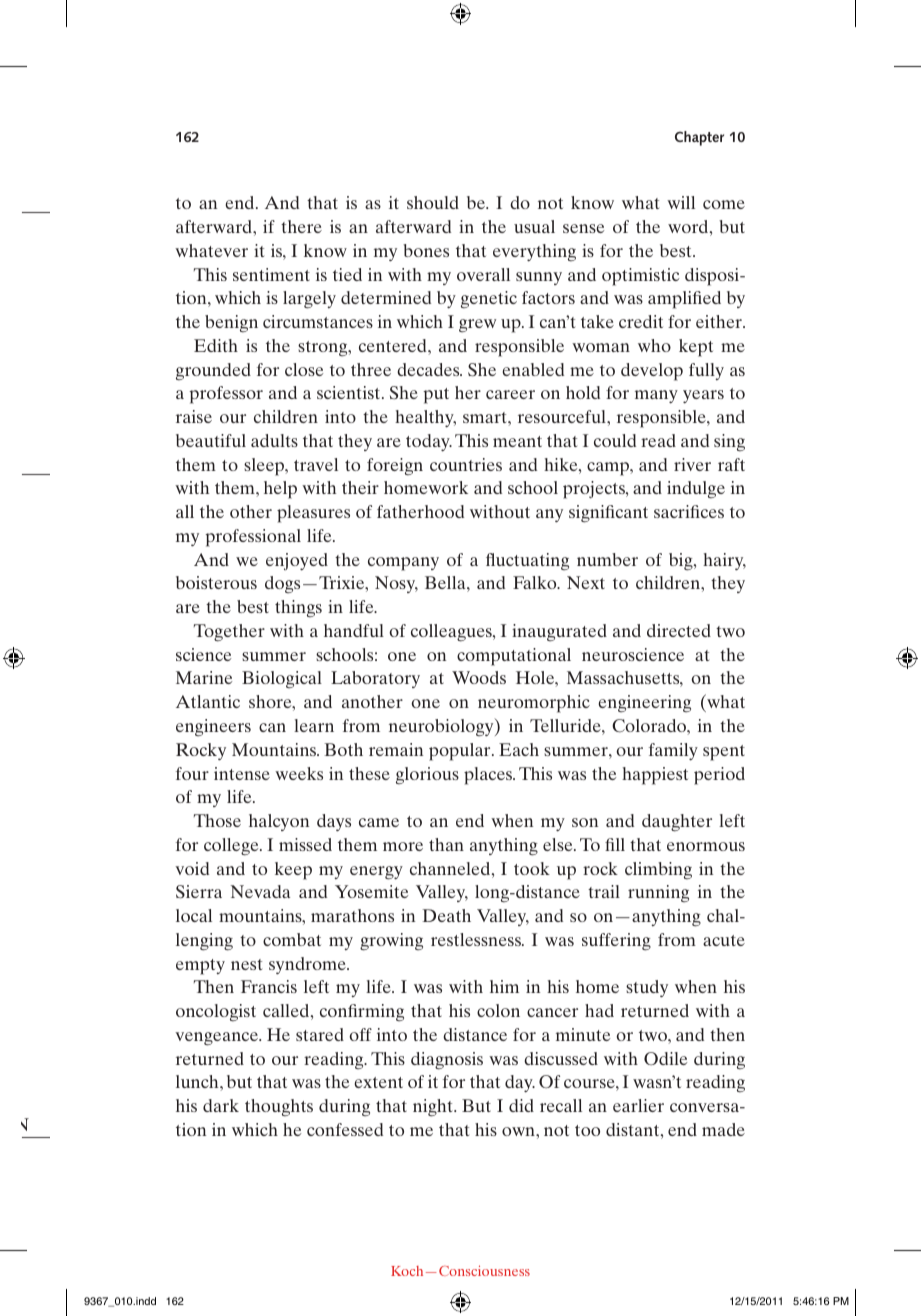  I want to click on earlier, so click(638, 1105).
